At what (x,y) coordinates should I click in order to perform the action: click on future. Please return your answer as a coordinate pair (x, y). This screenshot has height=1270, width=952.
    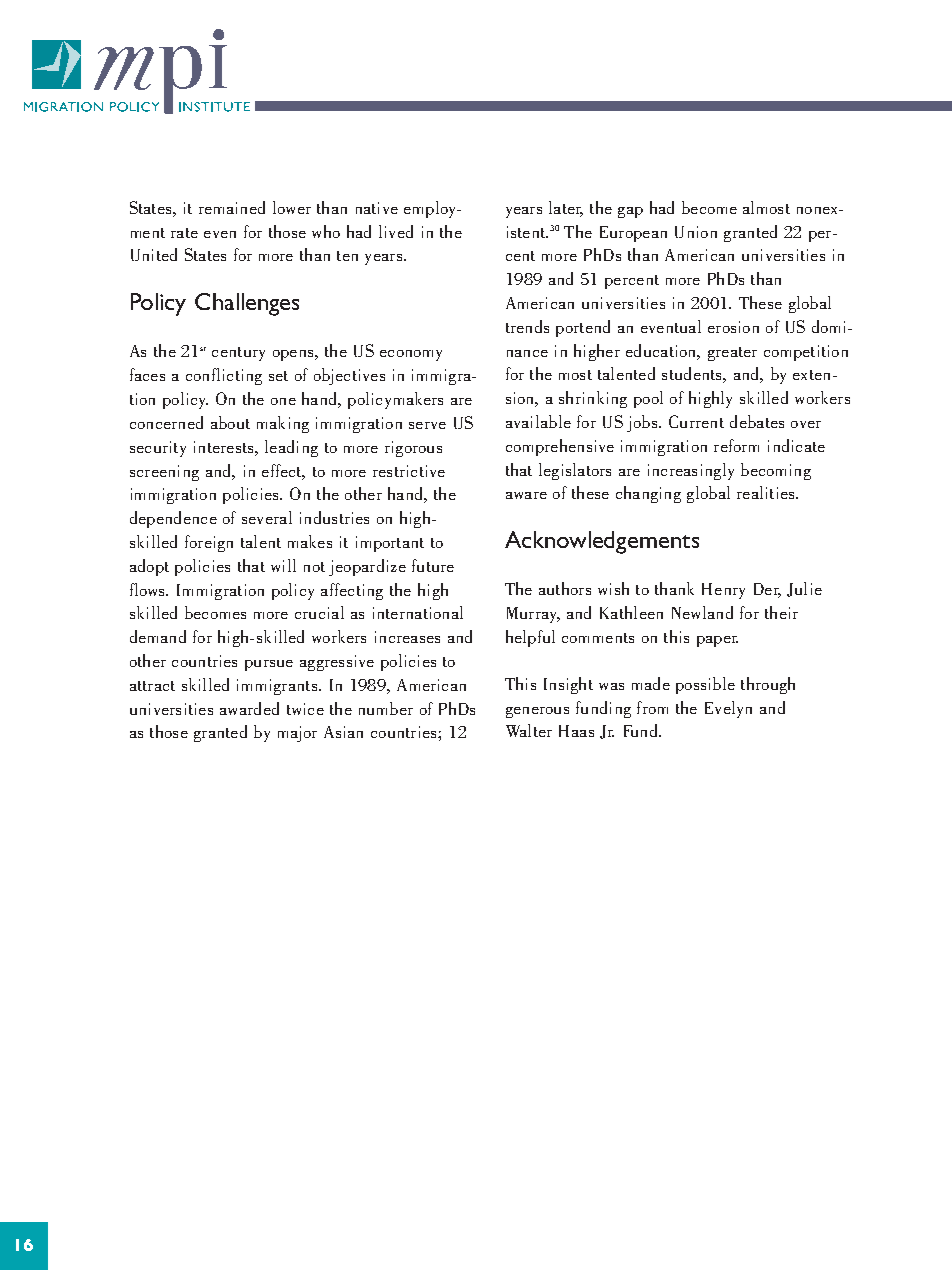
    Looking at the image, I should click on (433, 565).
